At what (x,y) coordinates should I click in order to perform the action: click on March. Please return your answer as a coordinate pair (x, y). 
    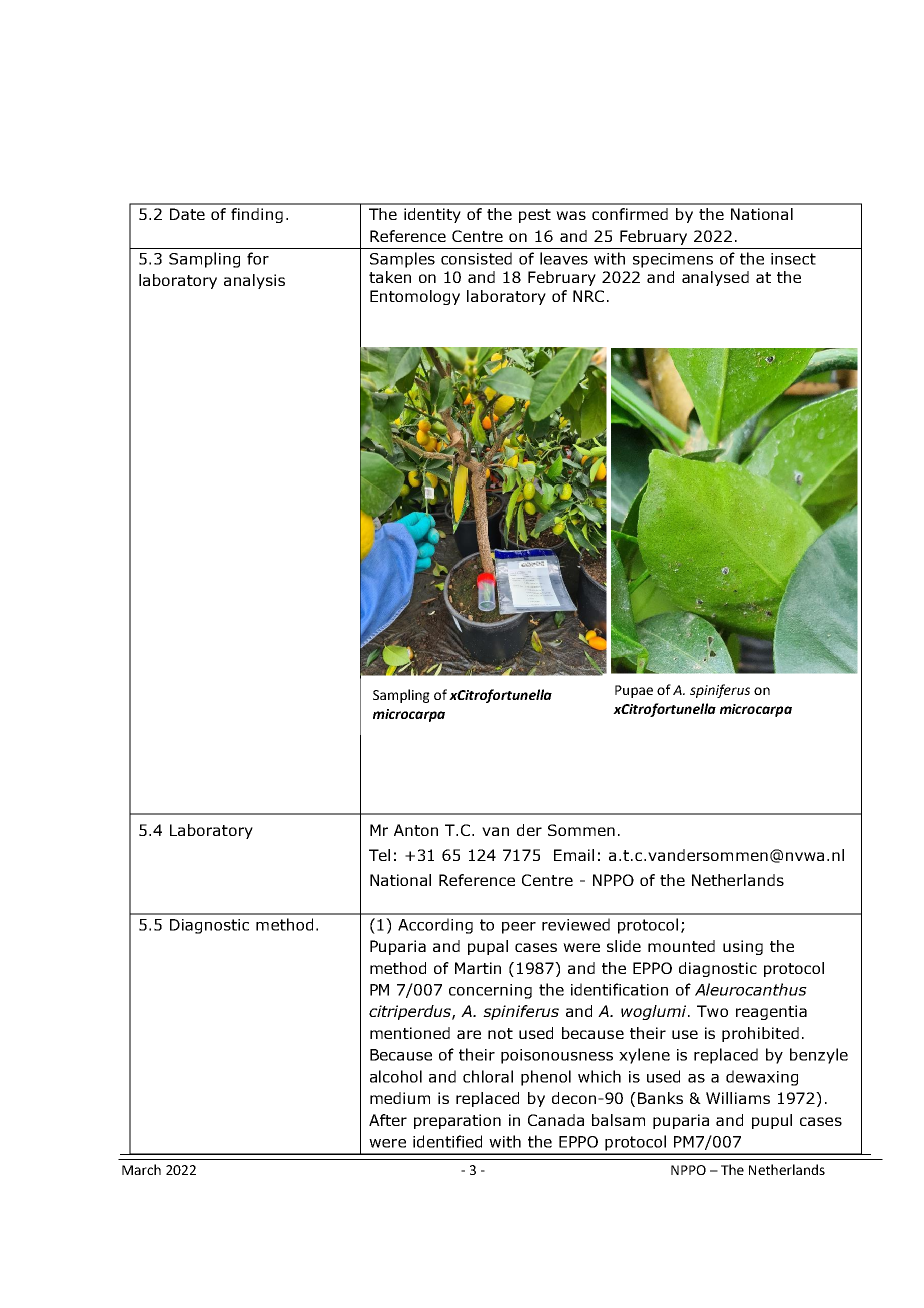
    Looking at the image, I should click on (141, 1169).
